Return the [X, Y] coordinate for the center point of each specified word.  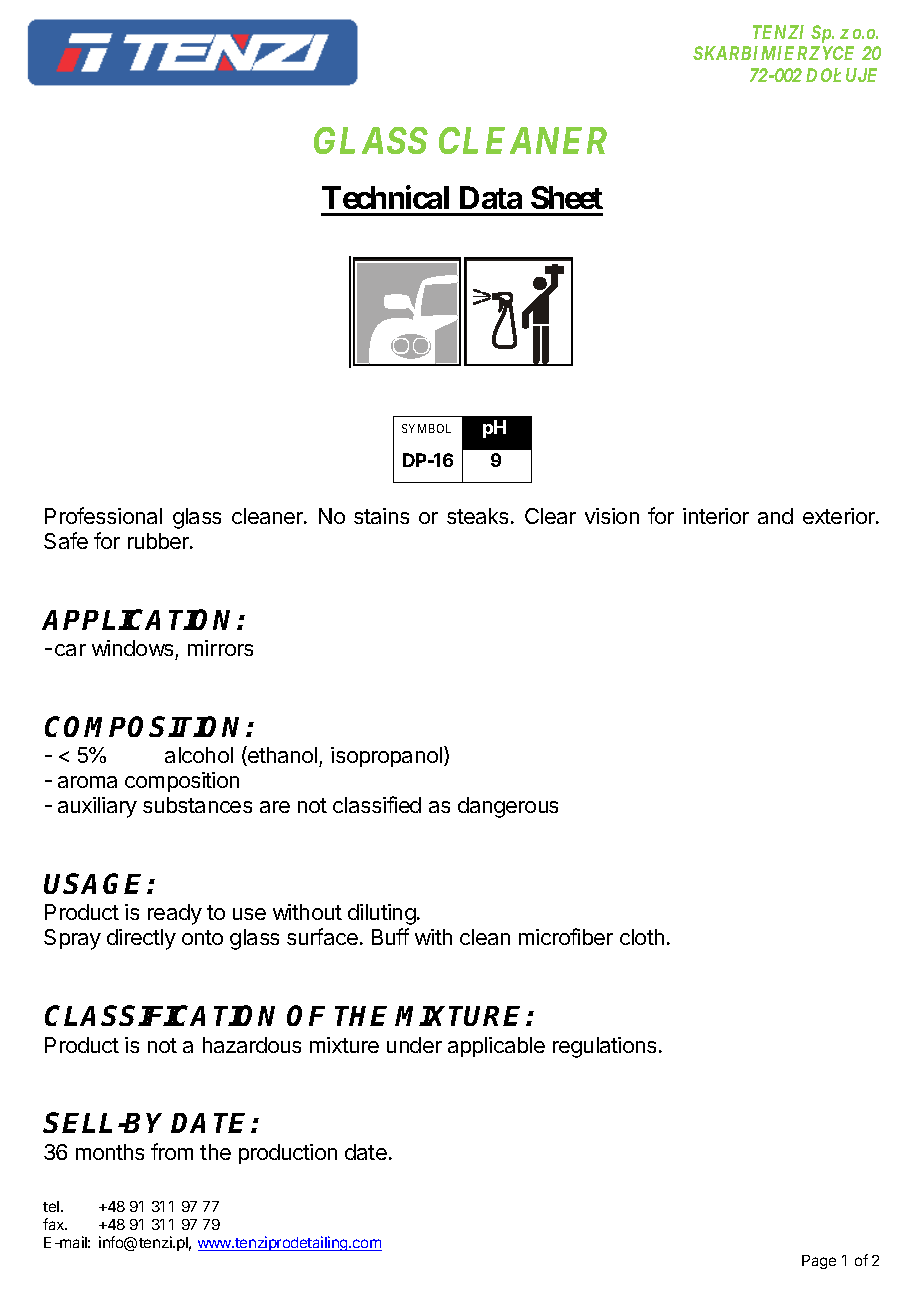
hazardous [252, 1045]
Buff [390, 936]
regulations [604, 1047]
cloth [642, 937]
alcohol [199, 755]
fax [55, 1224]
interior [716, 516]
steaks [477, 516]
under [414, 1045]
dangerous [508, 807]
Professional [103, 515]
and [775, 516]
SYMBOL [426, 428]
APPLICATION [140, 619]
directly [141, 939]
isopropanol [386, 757]
